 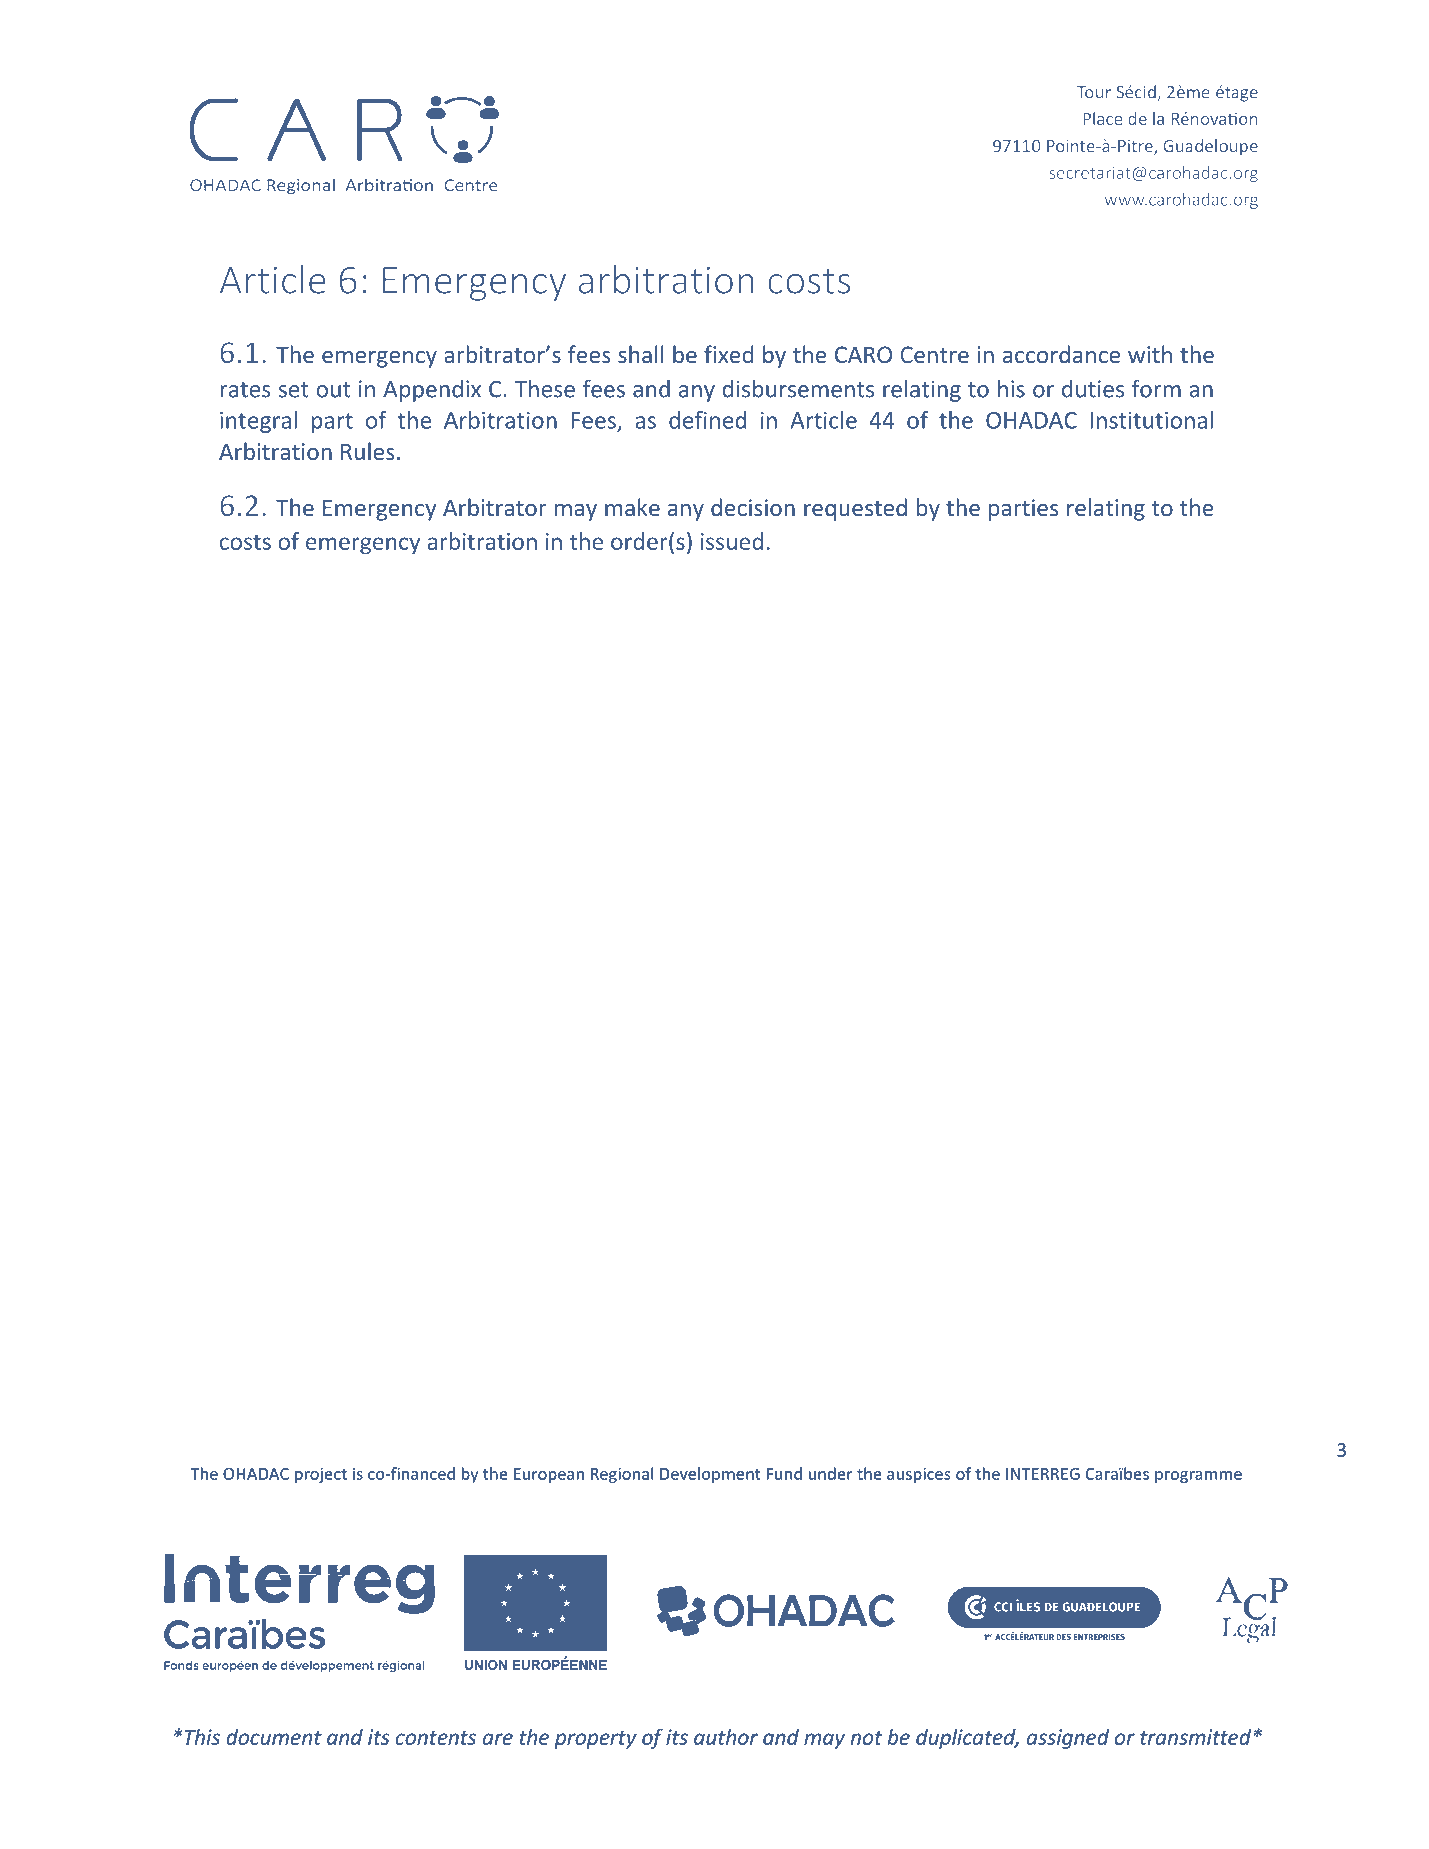 I want to click on assigned, so click(x=1068, y=1739).
